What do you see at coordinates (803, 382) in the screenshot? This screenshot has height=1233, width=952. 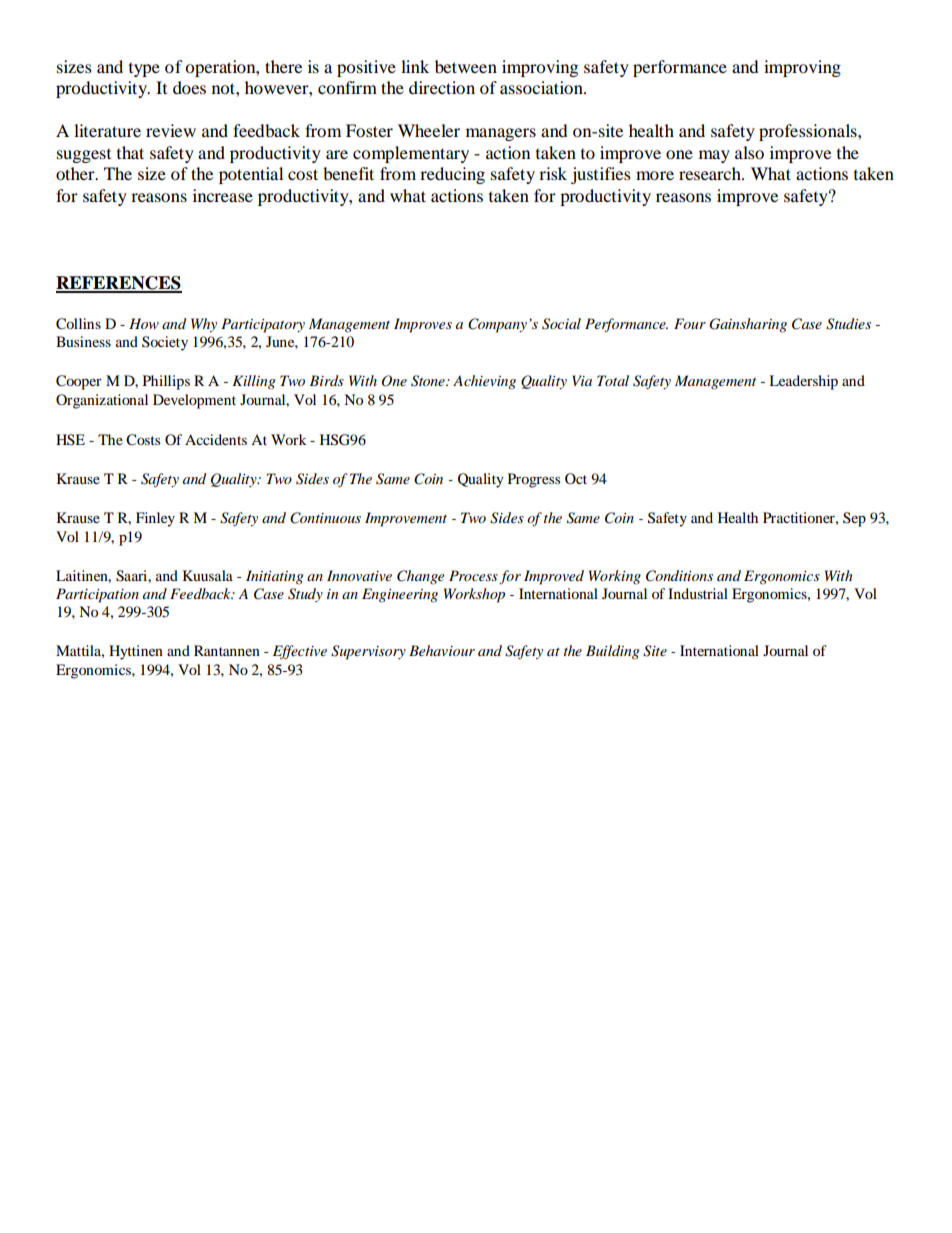 I see `Leadership` at bounding box center [803, 382].
